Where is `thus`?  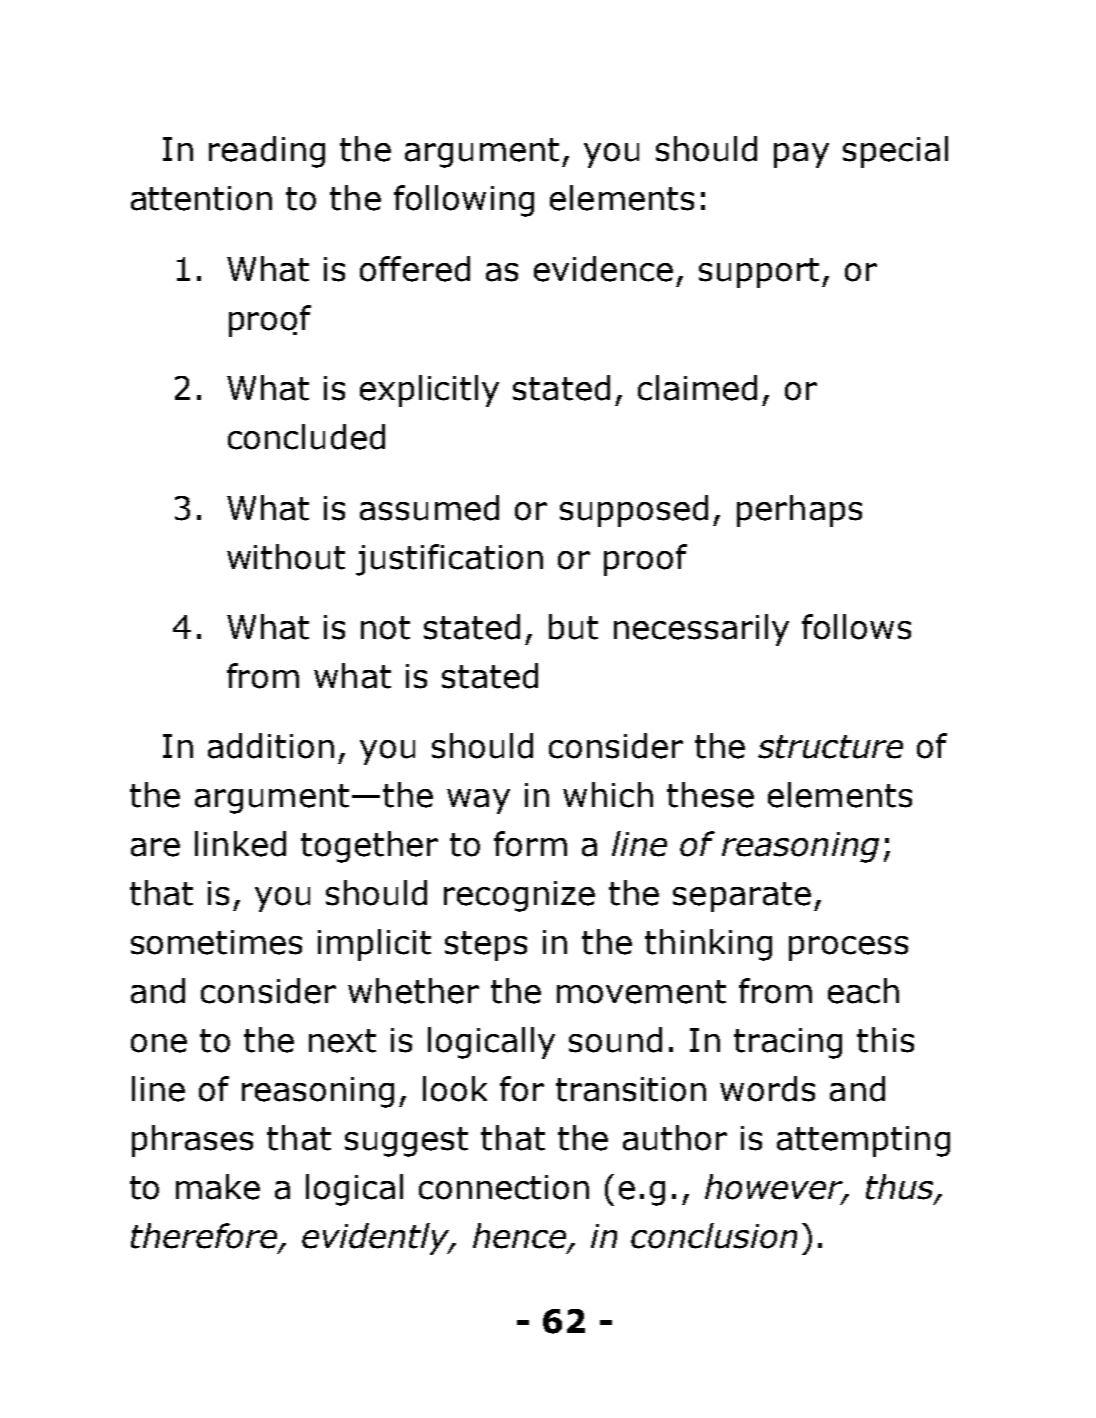
thus is located at coordinates (901, 1188).
